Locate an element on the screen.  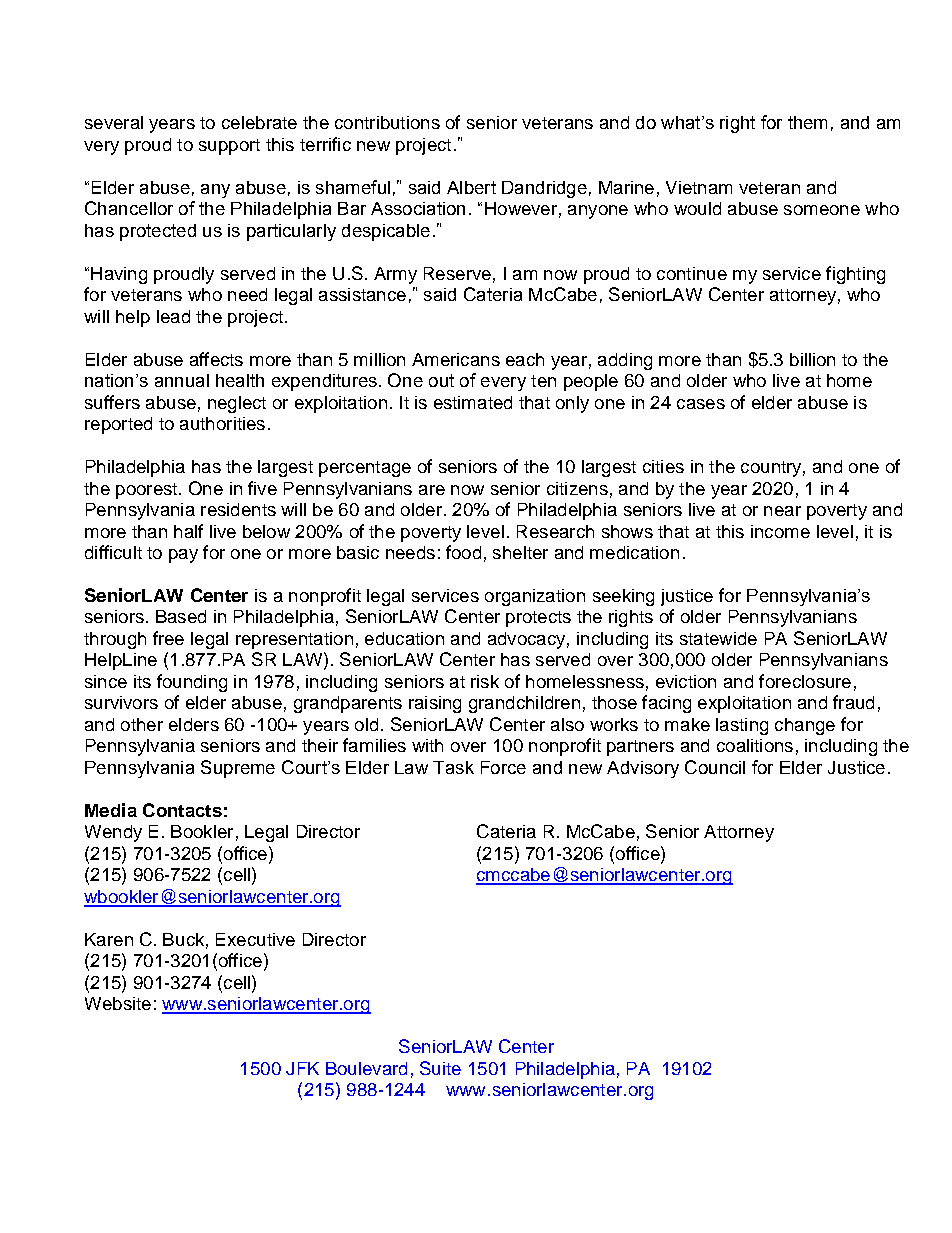
Website is located at coordinates (118, 1003).
